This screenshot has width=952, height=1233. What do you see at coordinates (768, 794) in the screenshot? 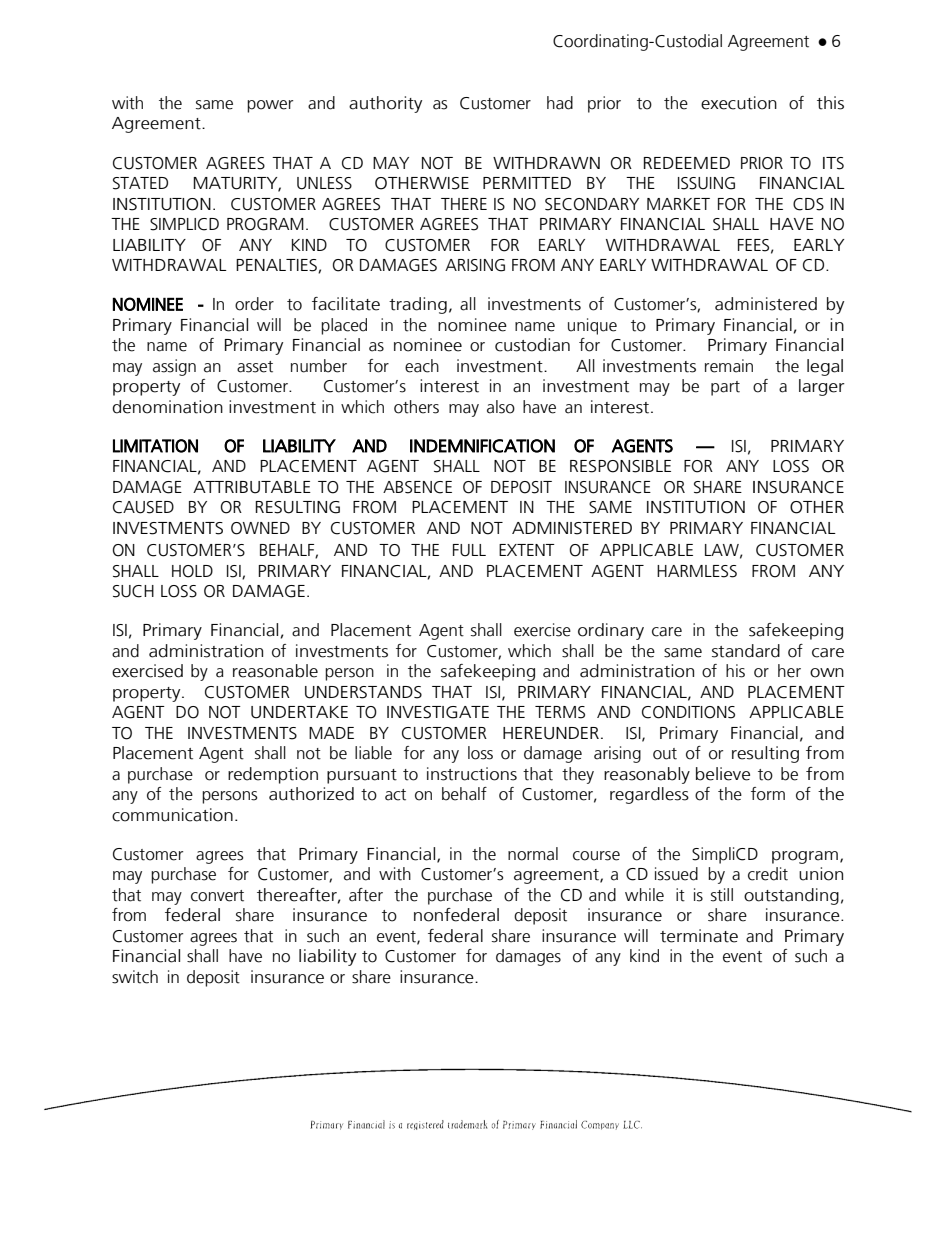
I see `form` at bounding box center [768, 794].
